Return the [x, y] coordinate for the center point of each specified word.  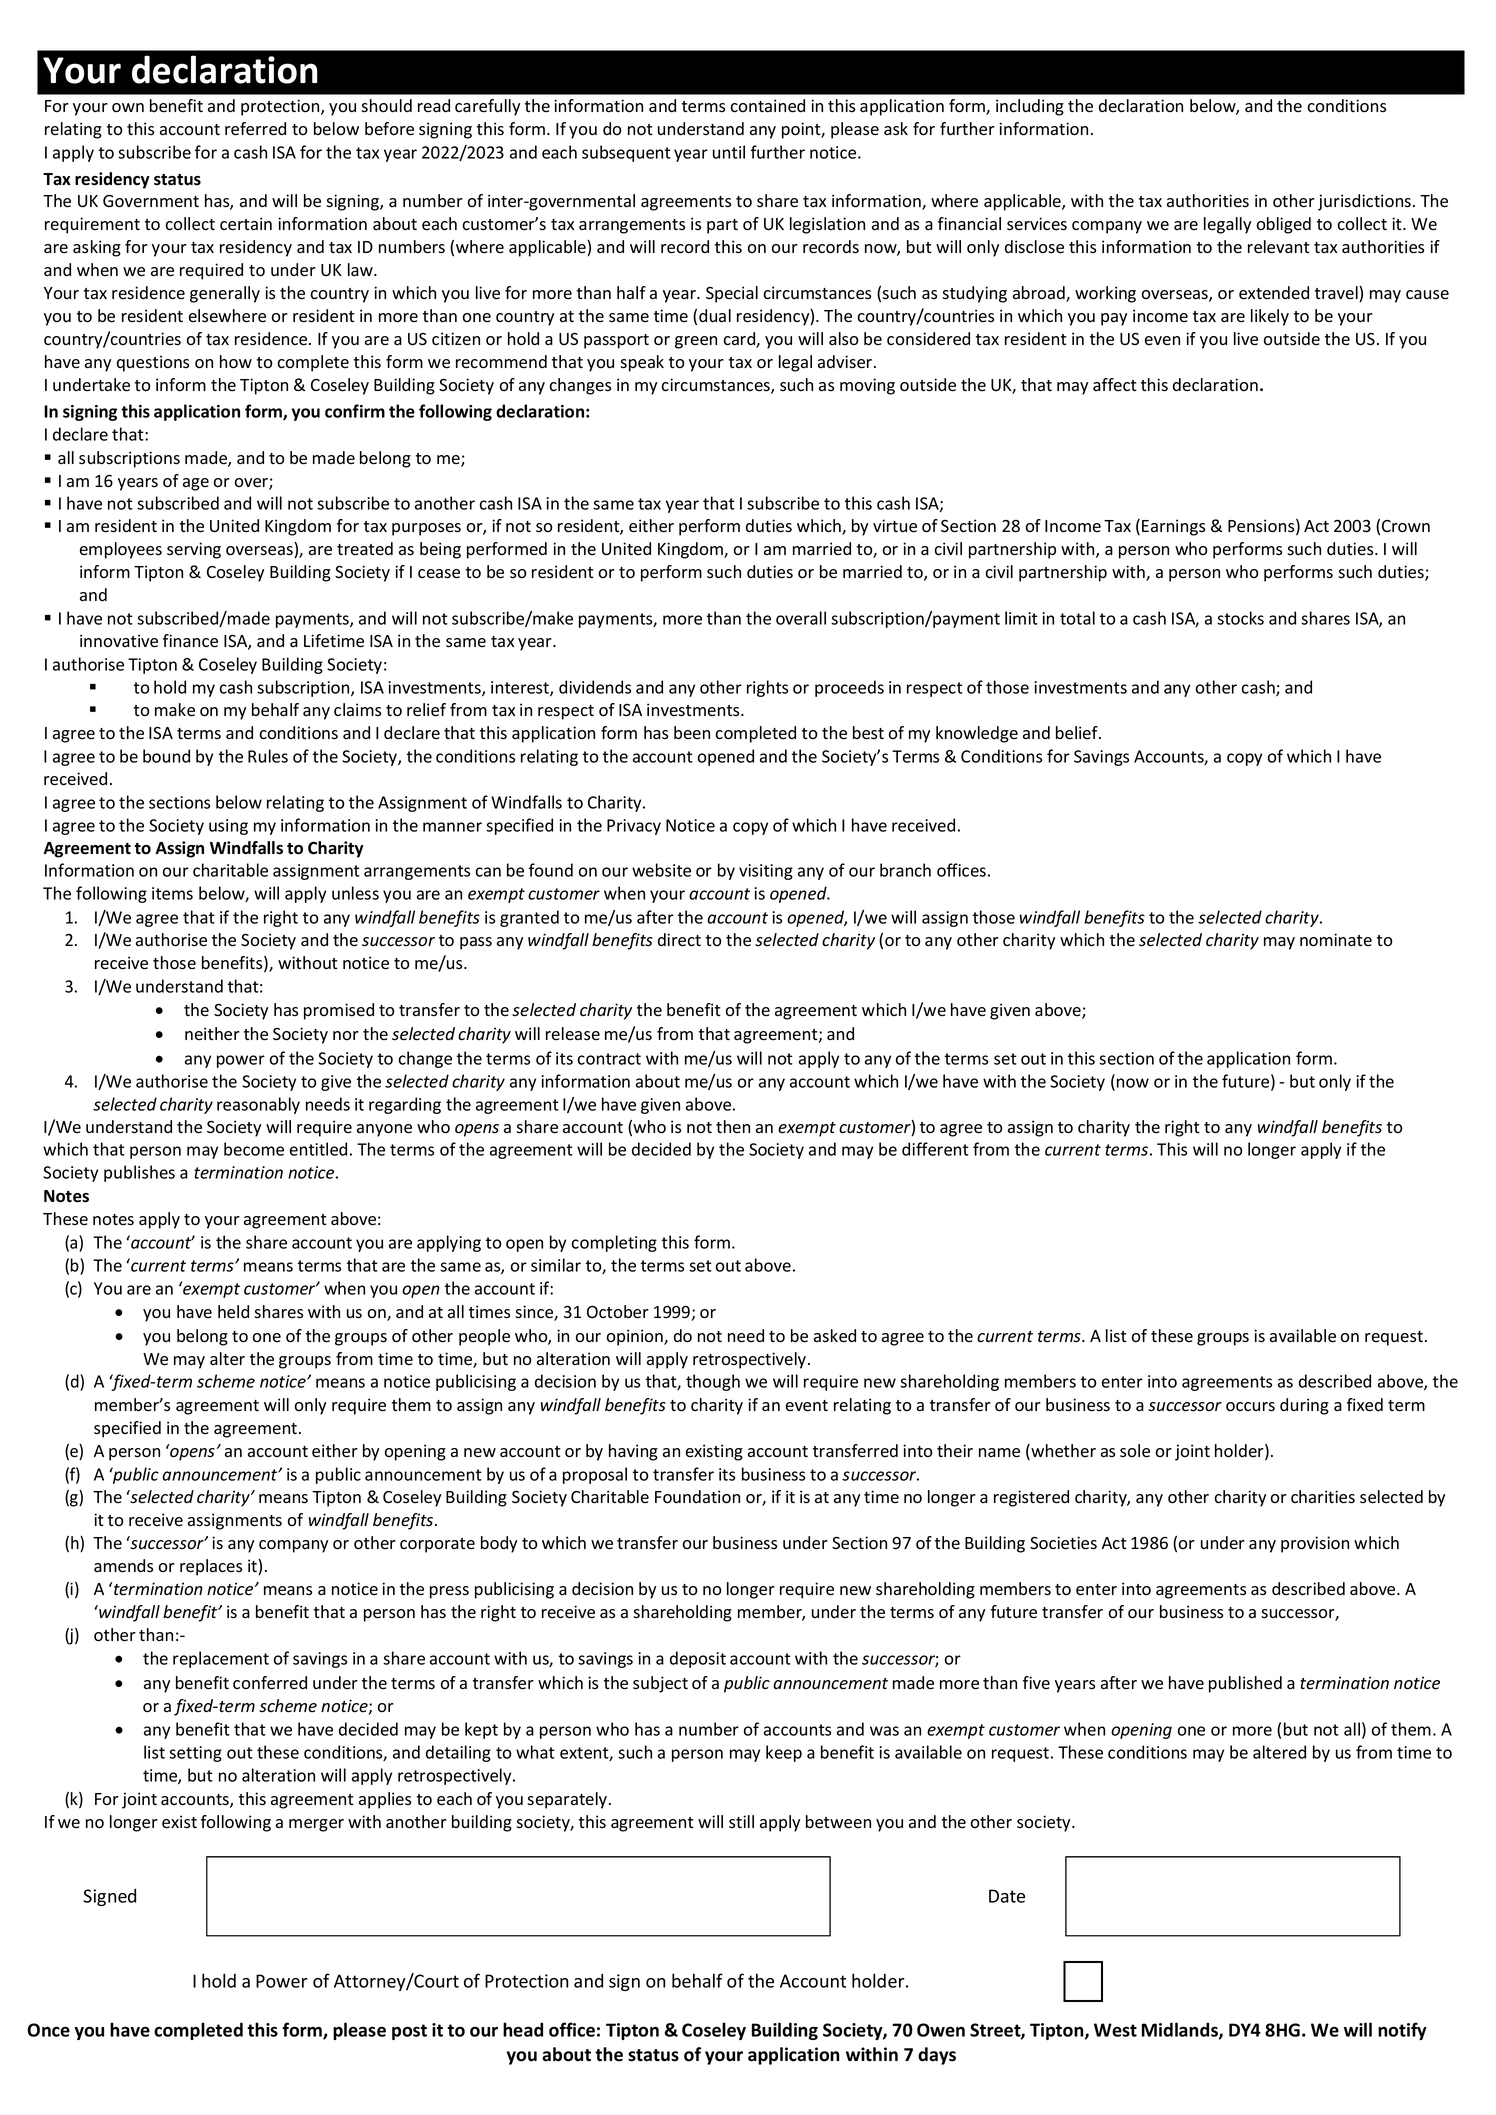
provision [1315, 1544]
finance [190, 641]
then [733, 1127]
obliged [1284, 225]
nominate [1336, 940]
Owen [941, 2030]
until [729, 152]
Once [48, 2030]
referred [255, 129]
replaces [211, 1567]
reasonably [258, 1105]
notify [1402, 2031]
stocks [1240, 618]
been [692, 733]
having [633, 1452]
